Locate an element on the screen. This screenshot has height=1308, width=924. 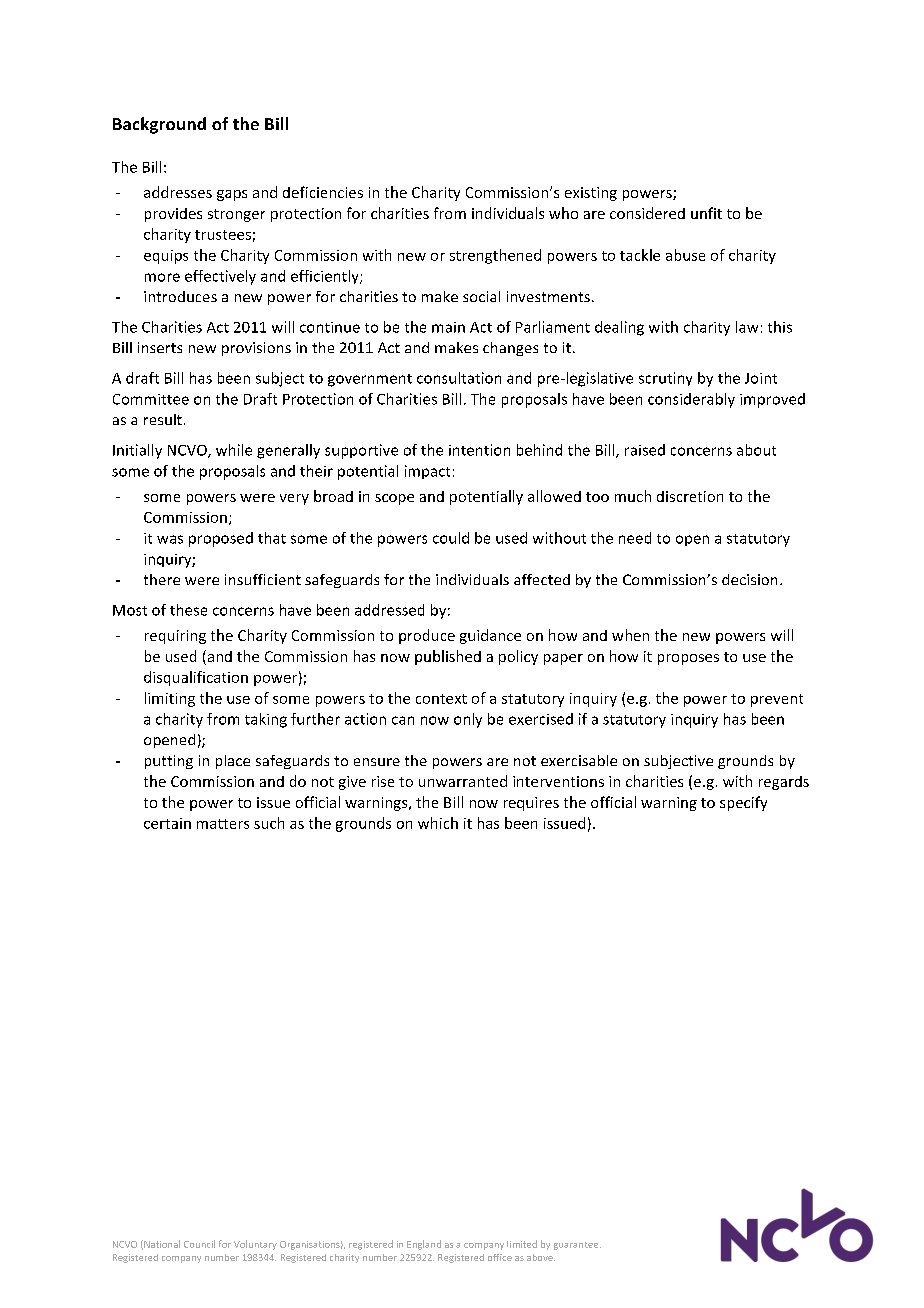
Council is located at coordinates (199, 1244).
